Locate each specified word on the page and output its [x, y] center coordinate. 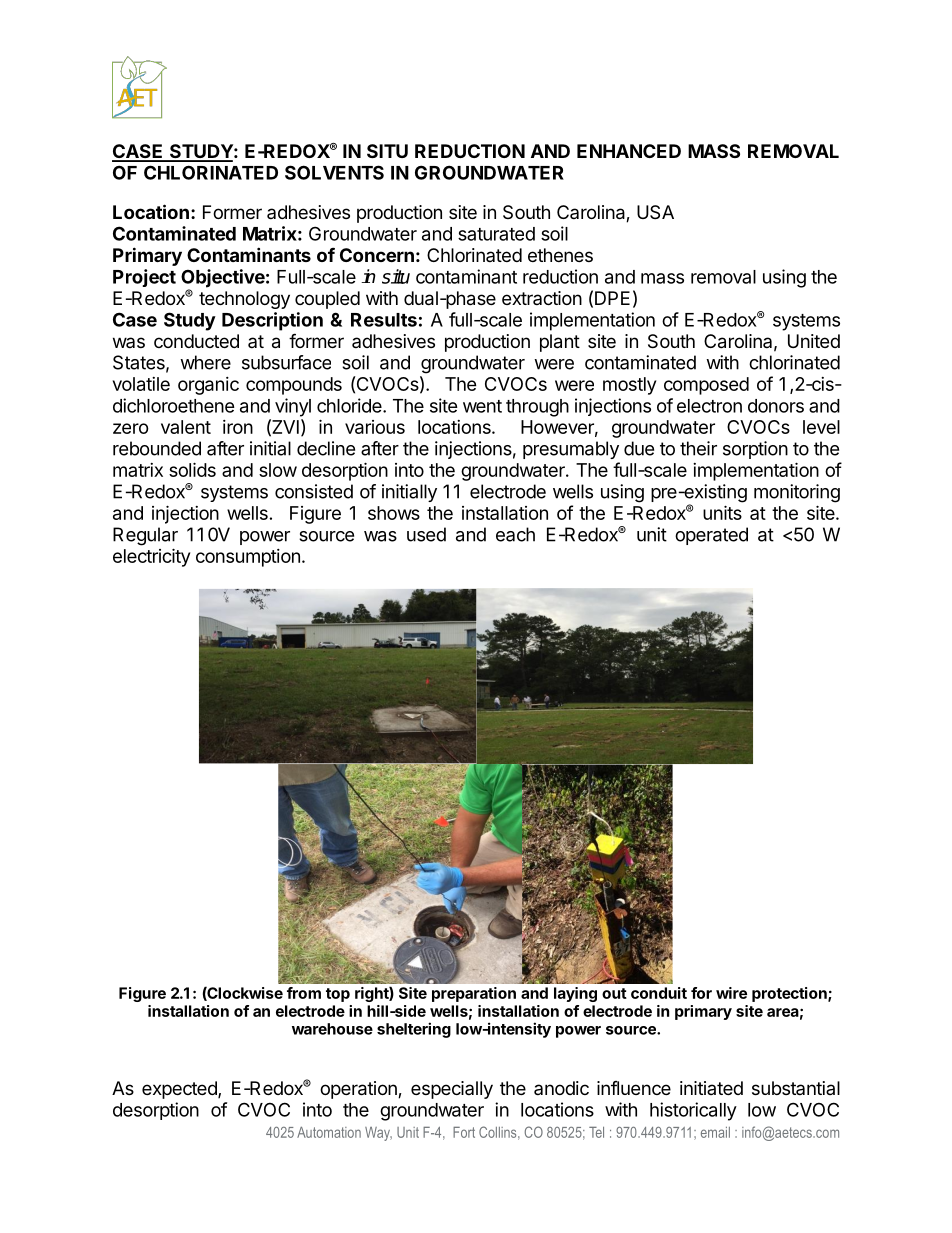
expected [180, 1090]
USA [655, 212]
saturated [496, 234]
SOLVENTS [334, 172]
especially [452, 1090]
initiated [711, 1088]
